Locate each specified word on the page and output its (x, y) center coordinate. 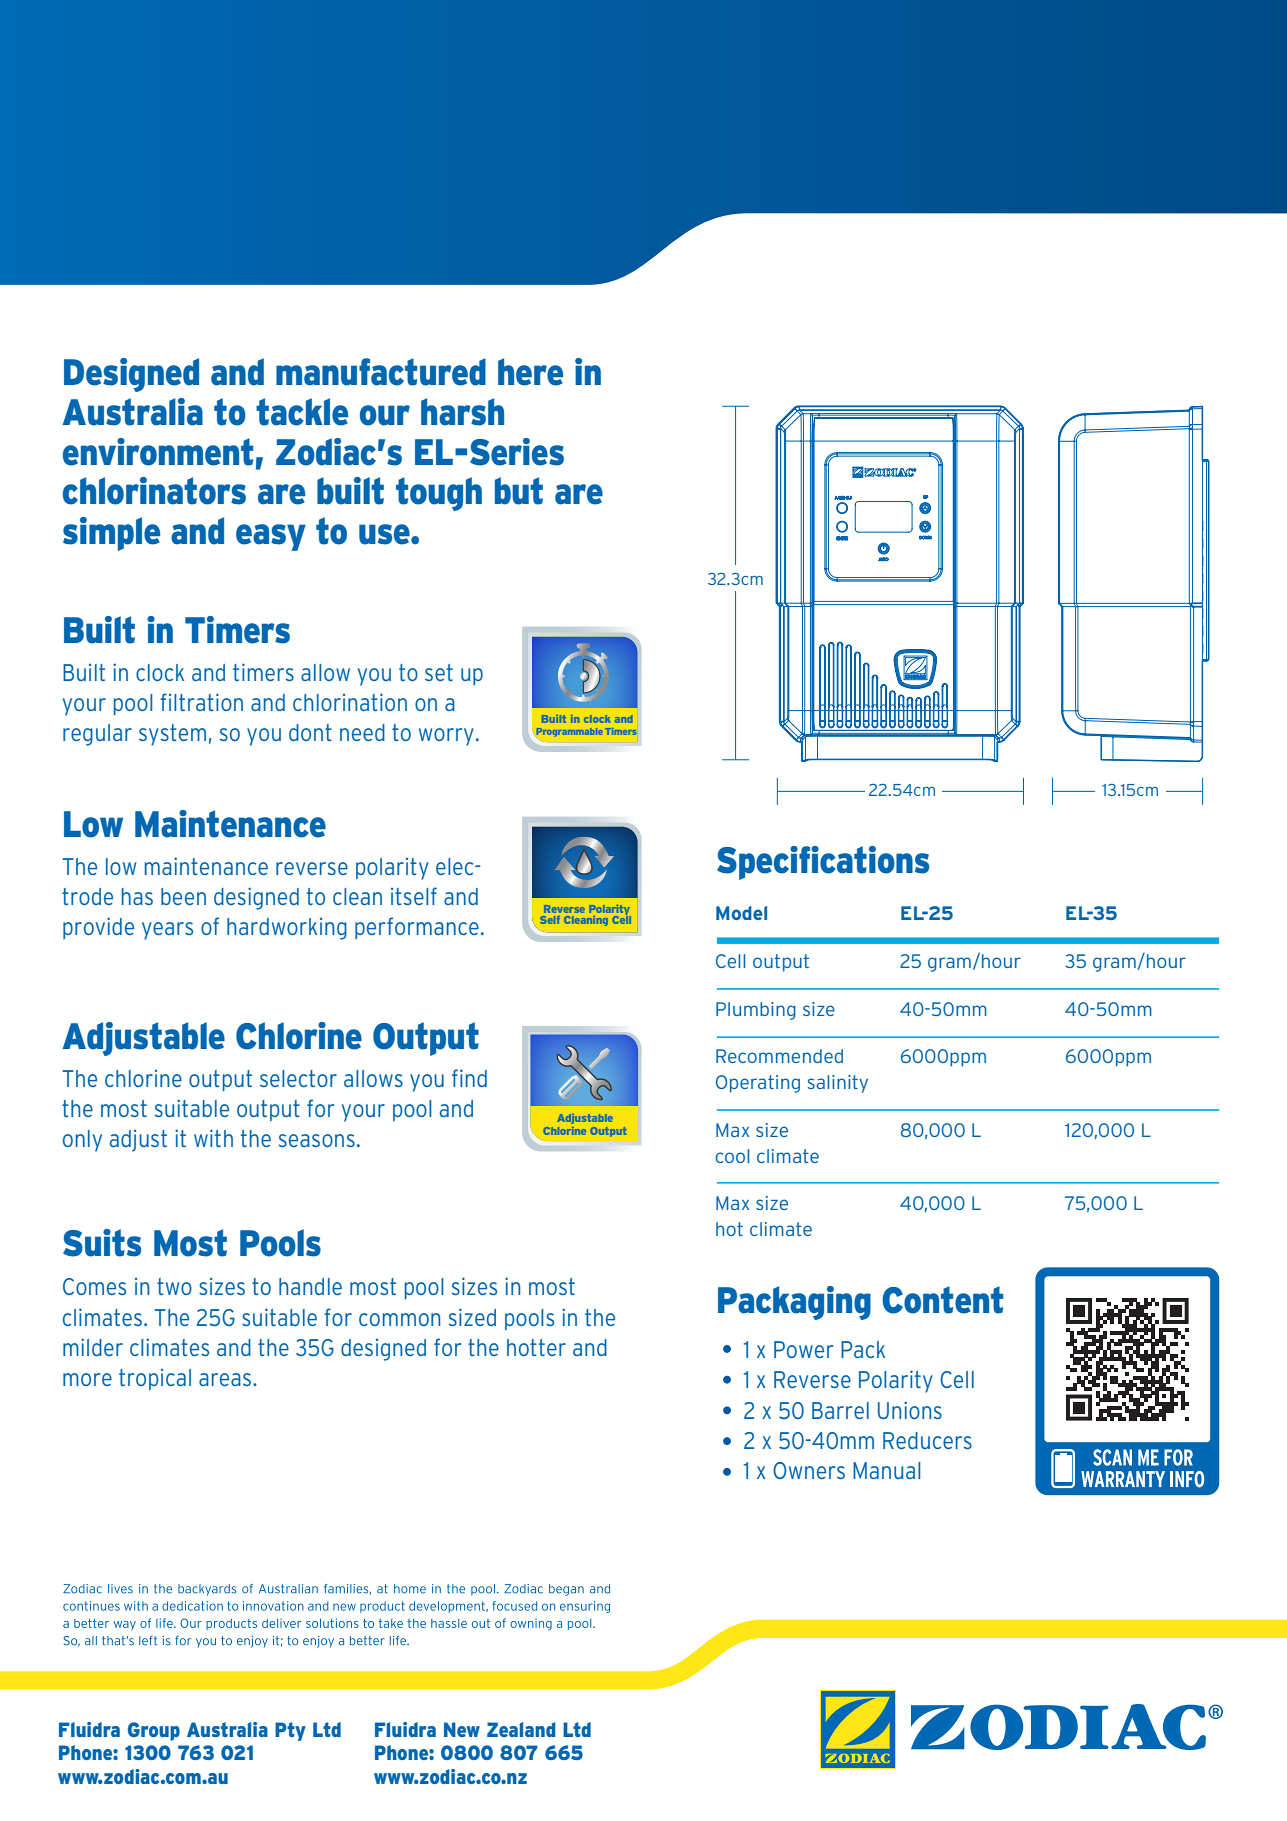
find (469, 1078)
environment (158, 452)
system (172, 735)
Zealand (521, 1729)
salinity (838, 1084)
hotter (536, 1347)
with (213, 1138)
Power (803, 1349)
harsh (462, 412)
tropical (155, 1379)
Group (154, 1731)
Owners (809, 1470)
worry (446, 737)
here (530, 372)
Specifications (823, 863)
